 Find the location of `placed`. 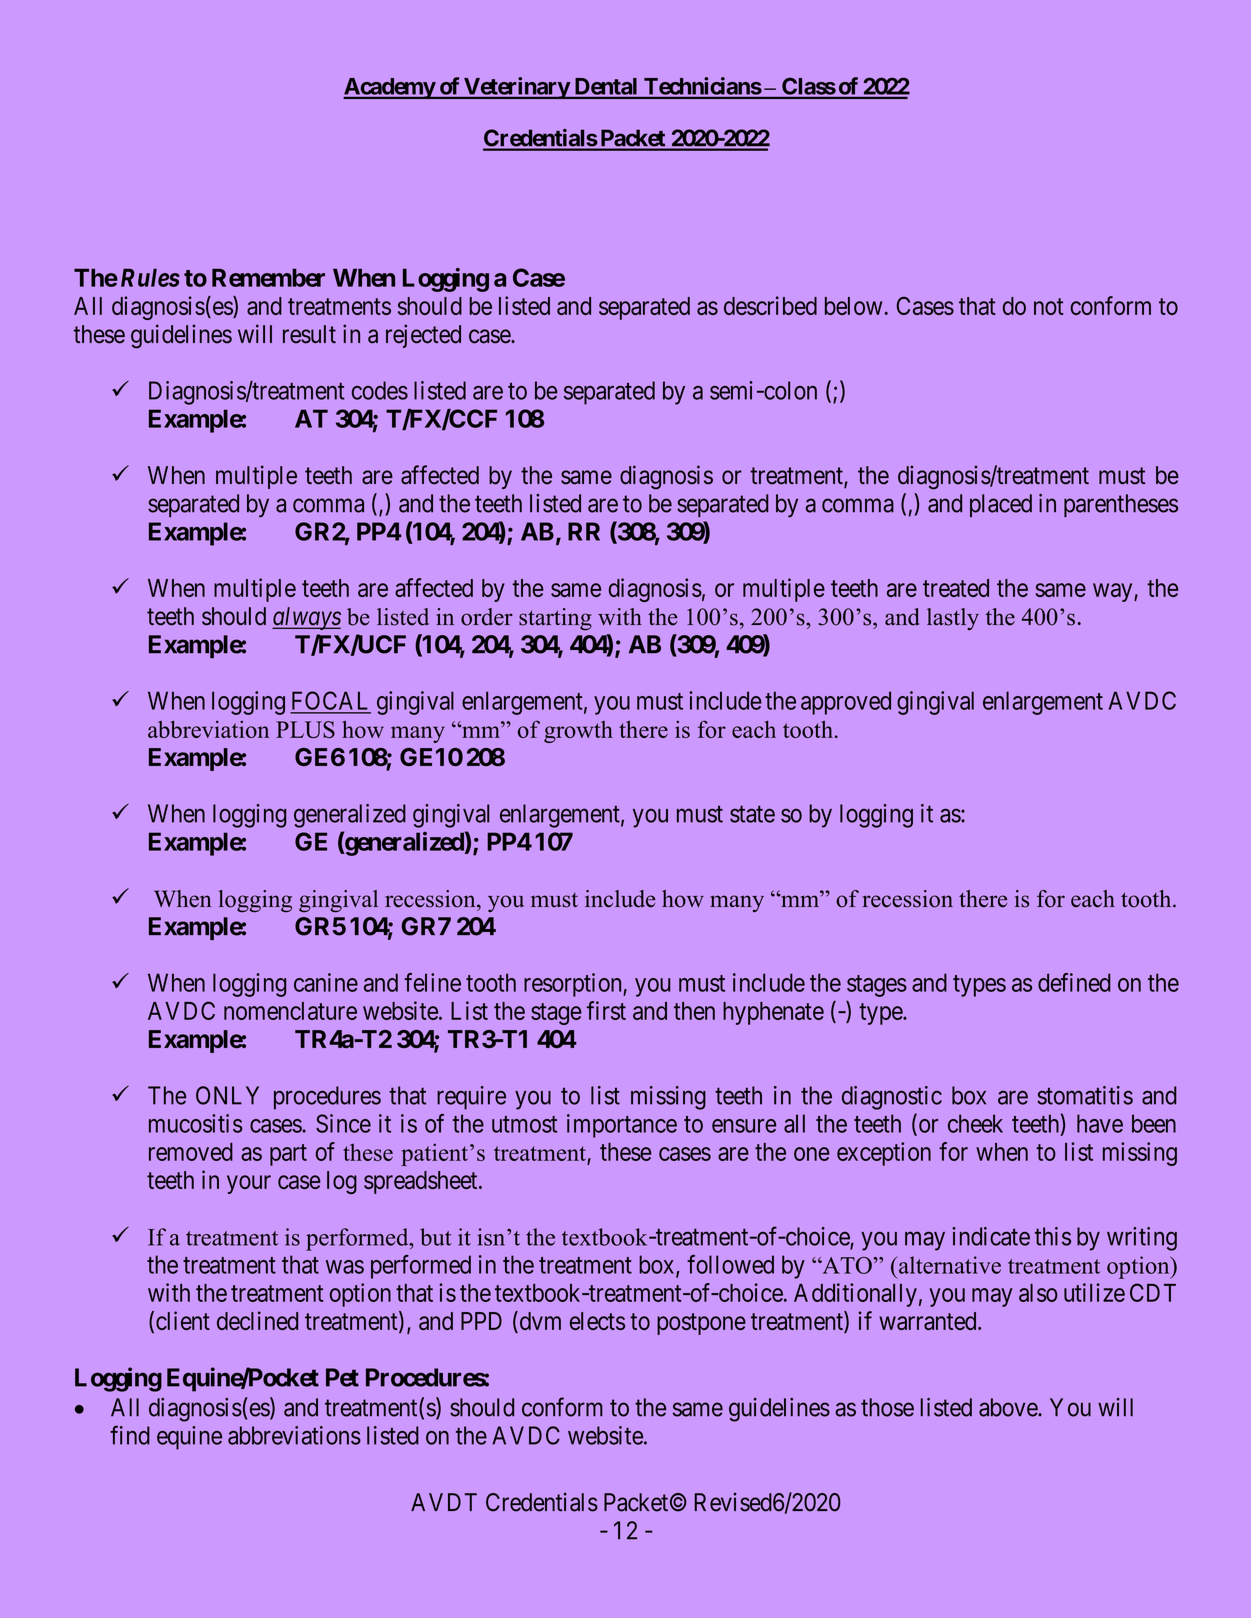

placed is located at coordinates (1001, 505).
